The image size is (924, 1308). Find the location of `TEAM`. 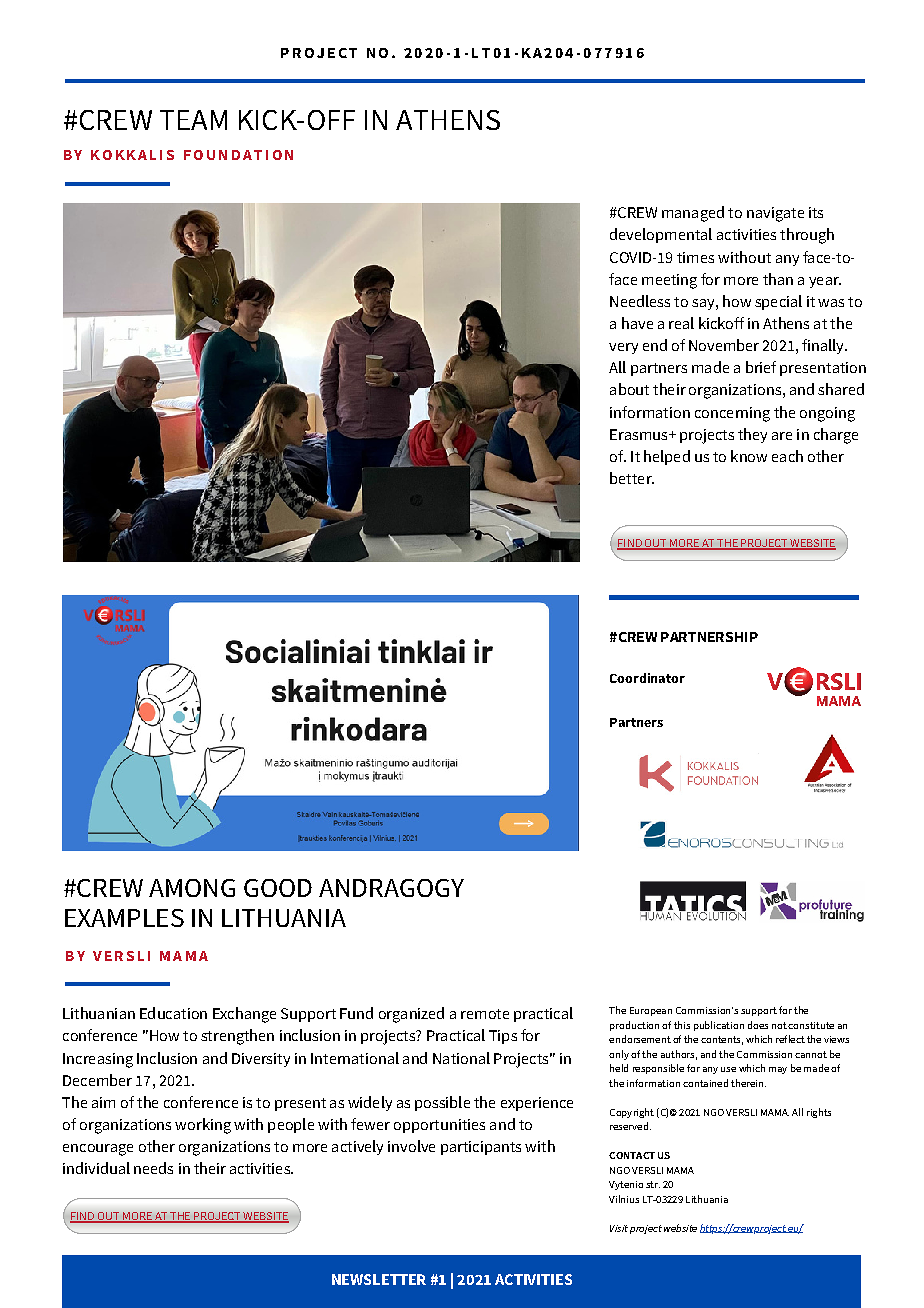

TEAM is located at coordinates (193, 120).
